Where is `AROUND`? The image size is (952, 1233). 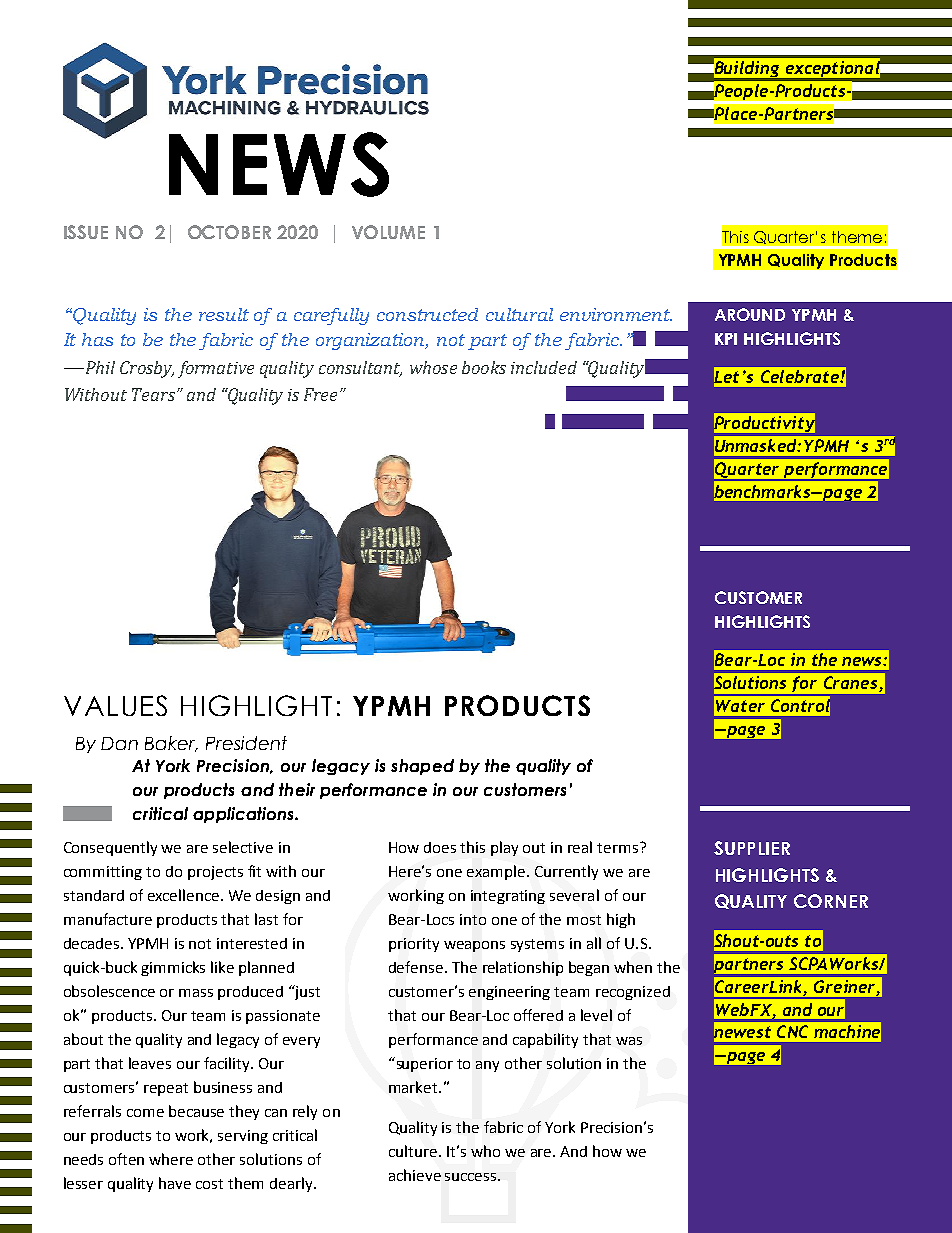
AROUND is located at coordinates (750, 314).
